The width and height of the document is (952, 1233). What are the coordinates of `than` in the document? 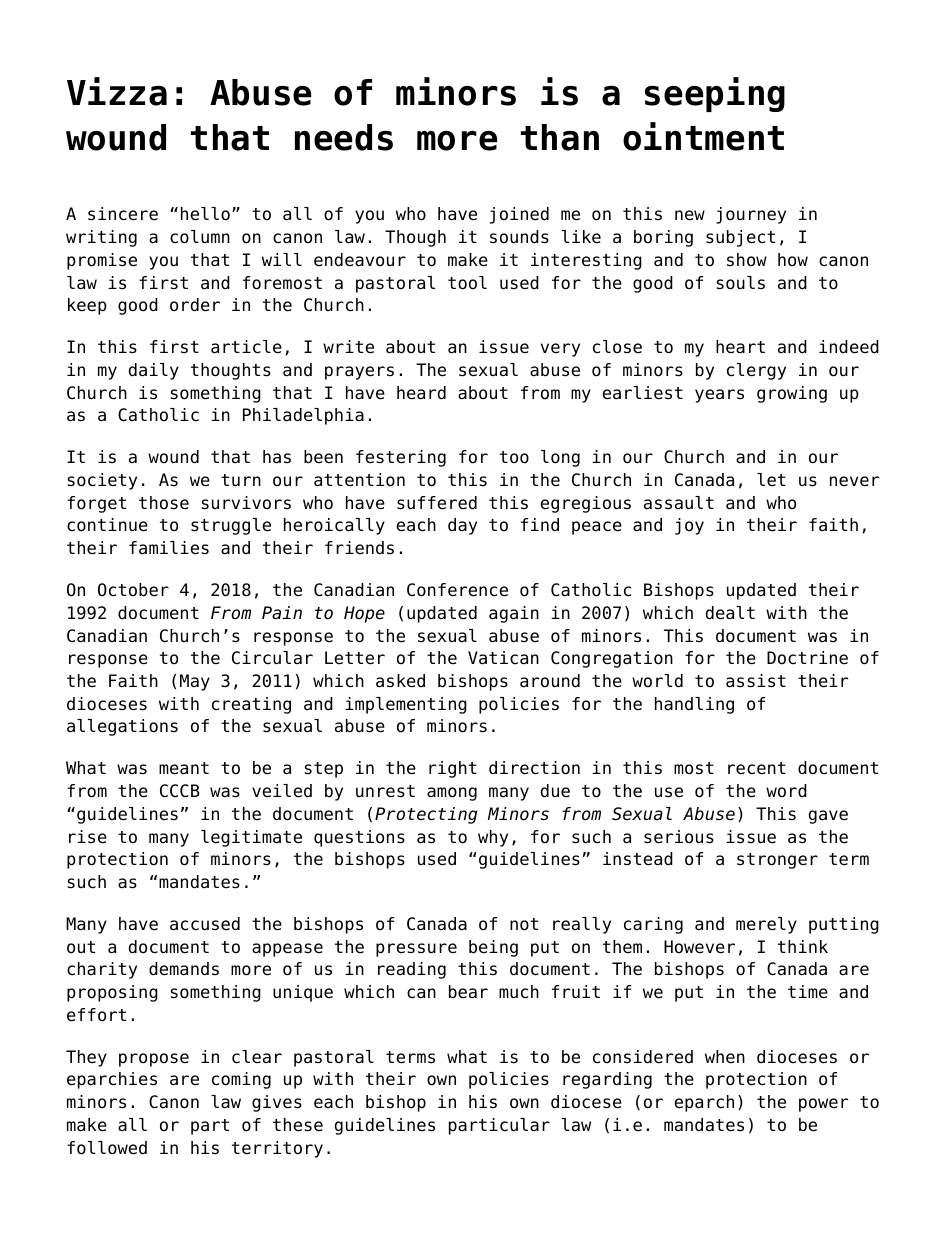 It's located at (560, 137).
